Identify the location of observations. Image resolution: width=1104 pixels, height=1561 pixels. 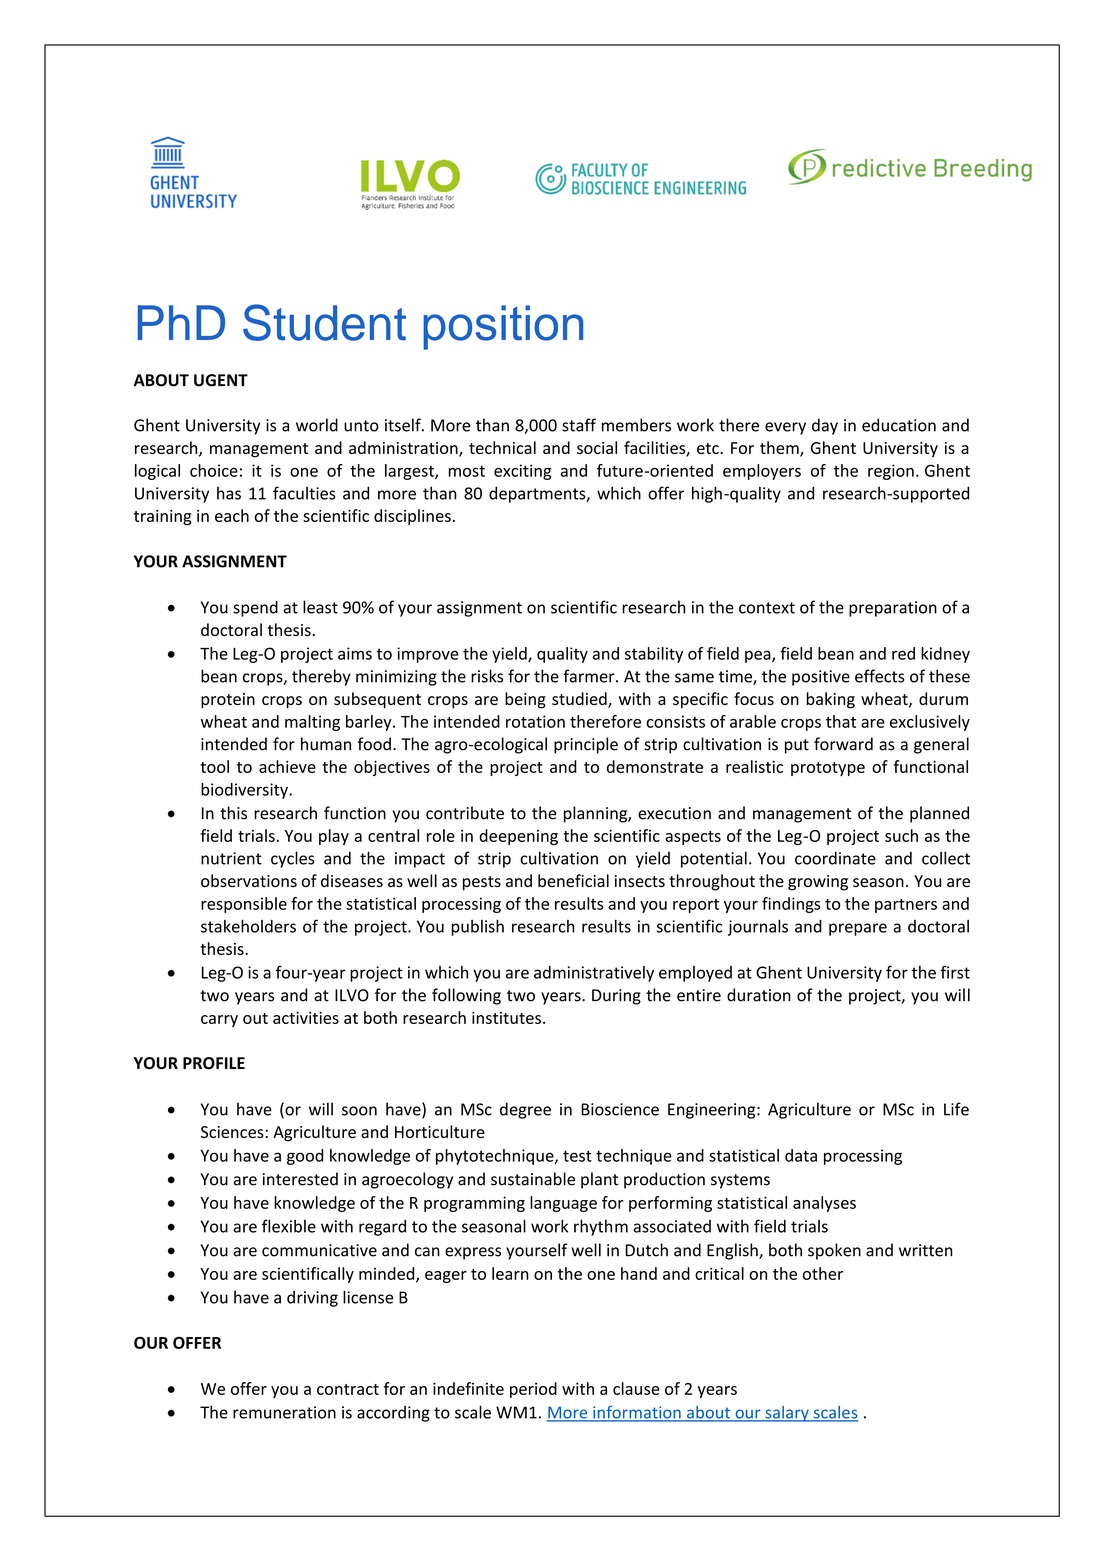
(249, 881).
